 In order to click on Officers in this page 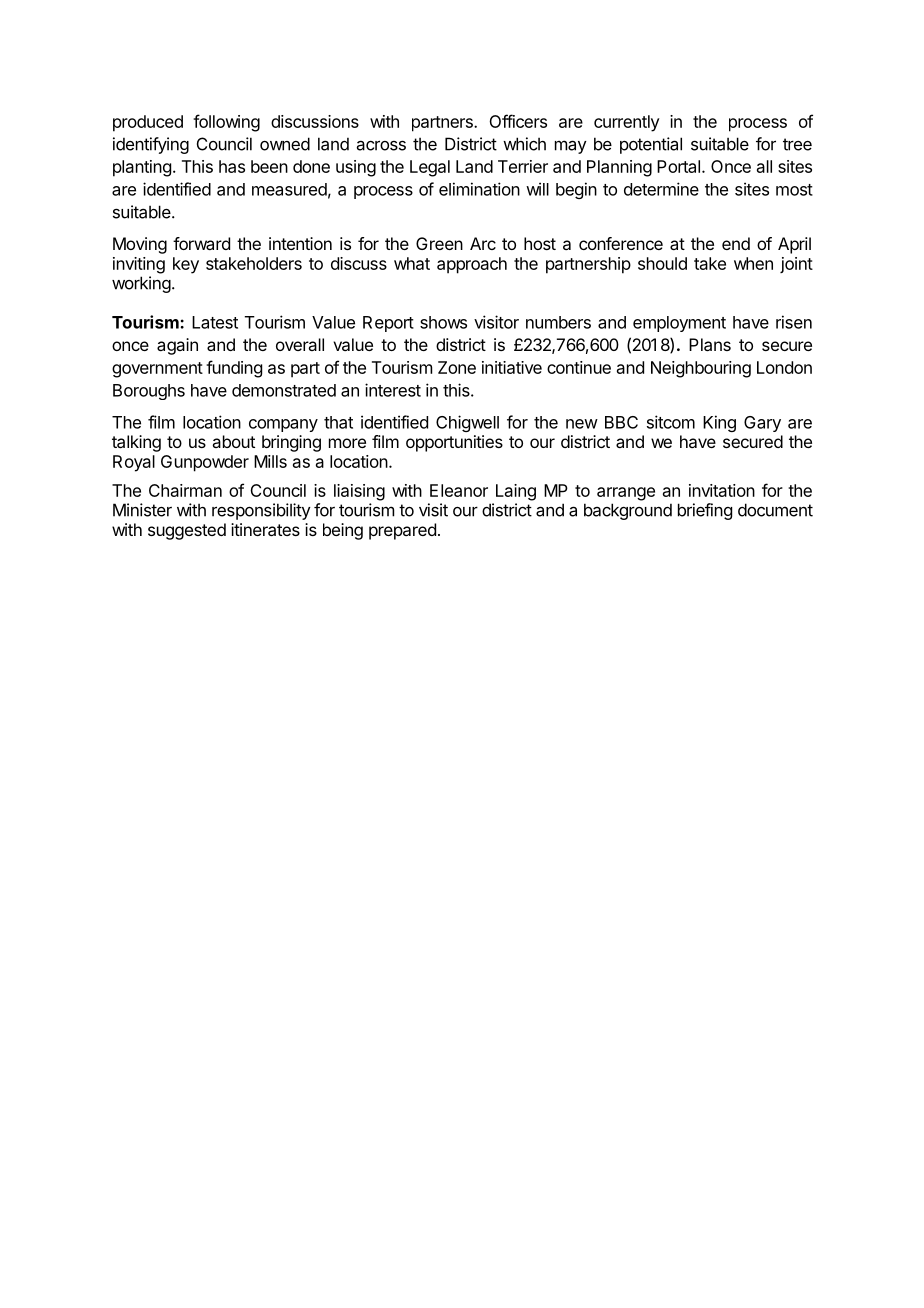, I will do `click(518, 121)`.
